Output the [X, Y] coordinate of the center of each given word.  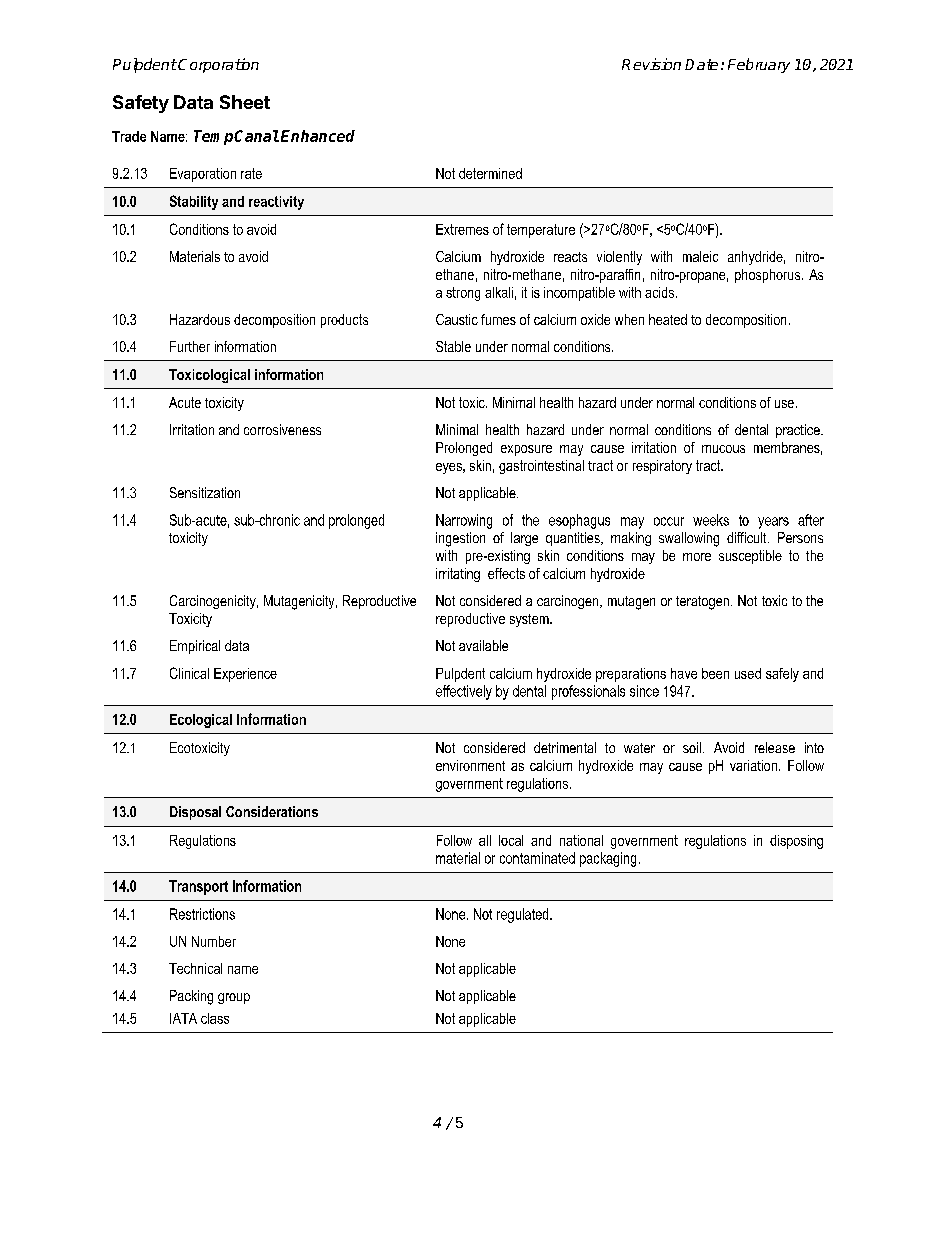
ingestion [460, 539]
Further [190, 346]
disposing [796, 842]
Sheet [245, 102]
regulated [524, 915]
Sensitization [205, 492]
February [759, 65]
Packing [191, 997]
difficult [748, 537]
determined [490, 173]
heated [668, 319]
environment [470, 765]
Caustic [457, 319]
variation [755, 765]
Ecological [201, 721]
